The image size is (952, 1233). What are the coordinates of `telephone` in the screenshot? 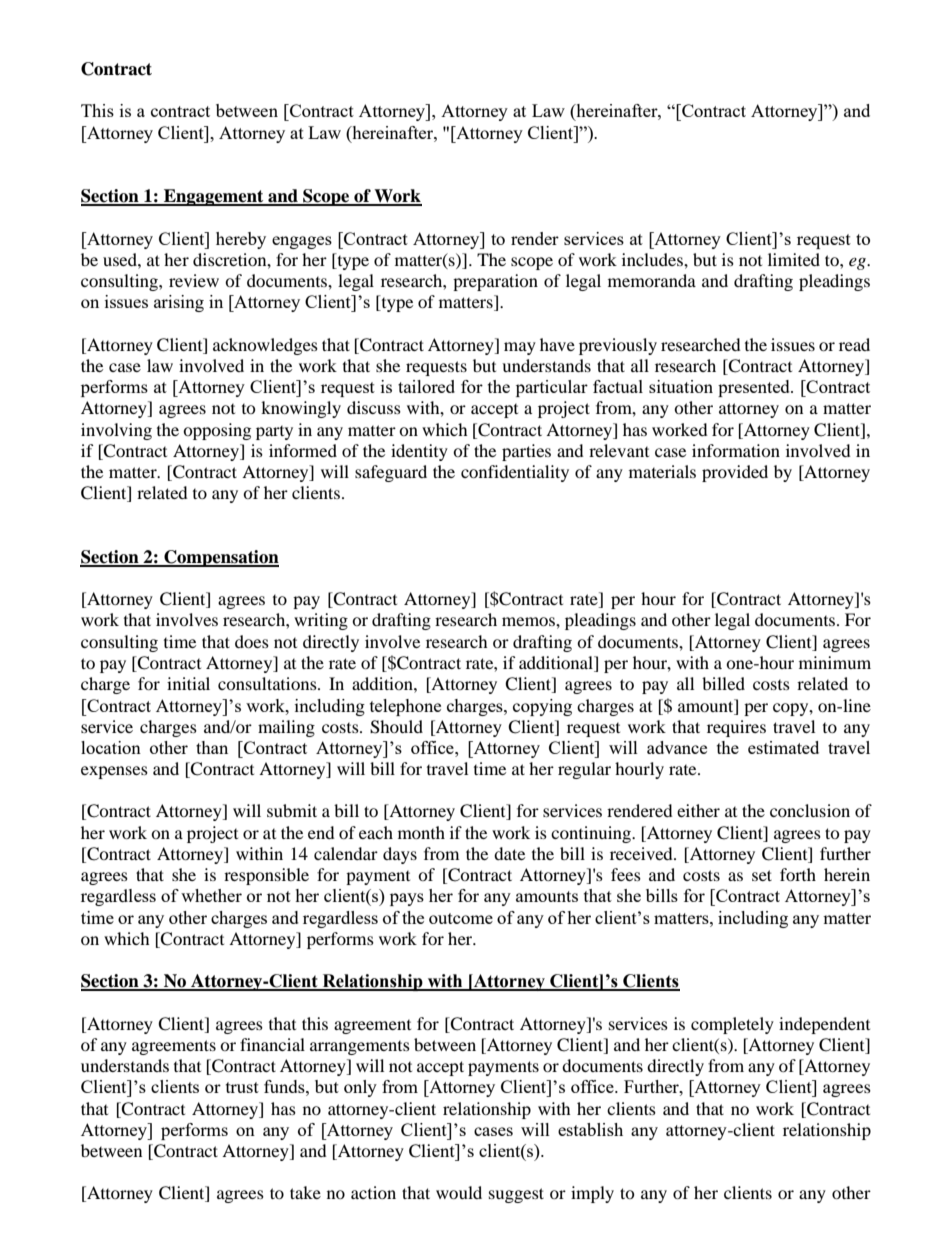 It's located at (405, 707).
